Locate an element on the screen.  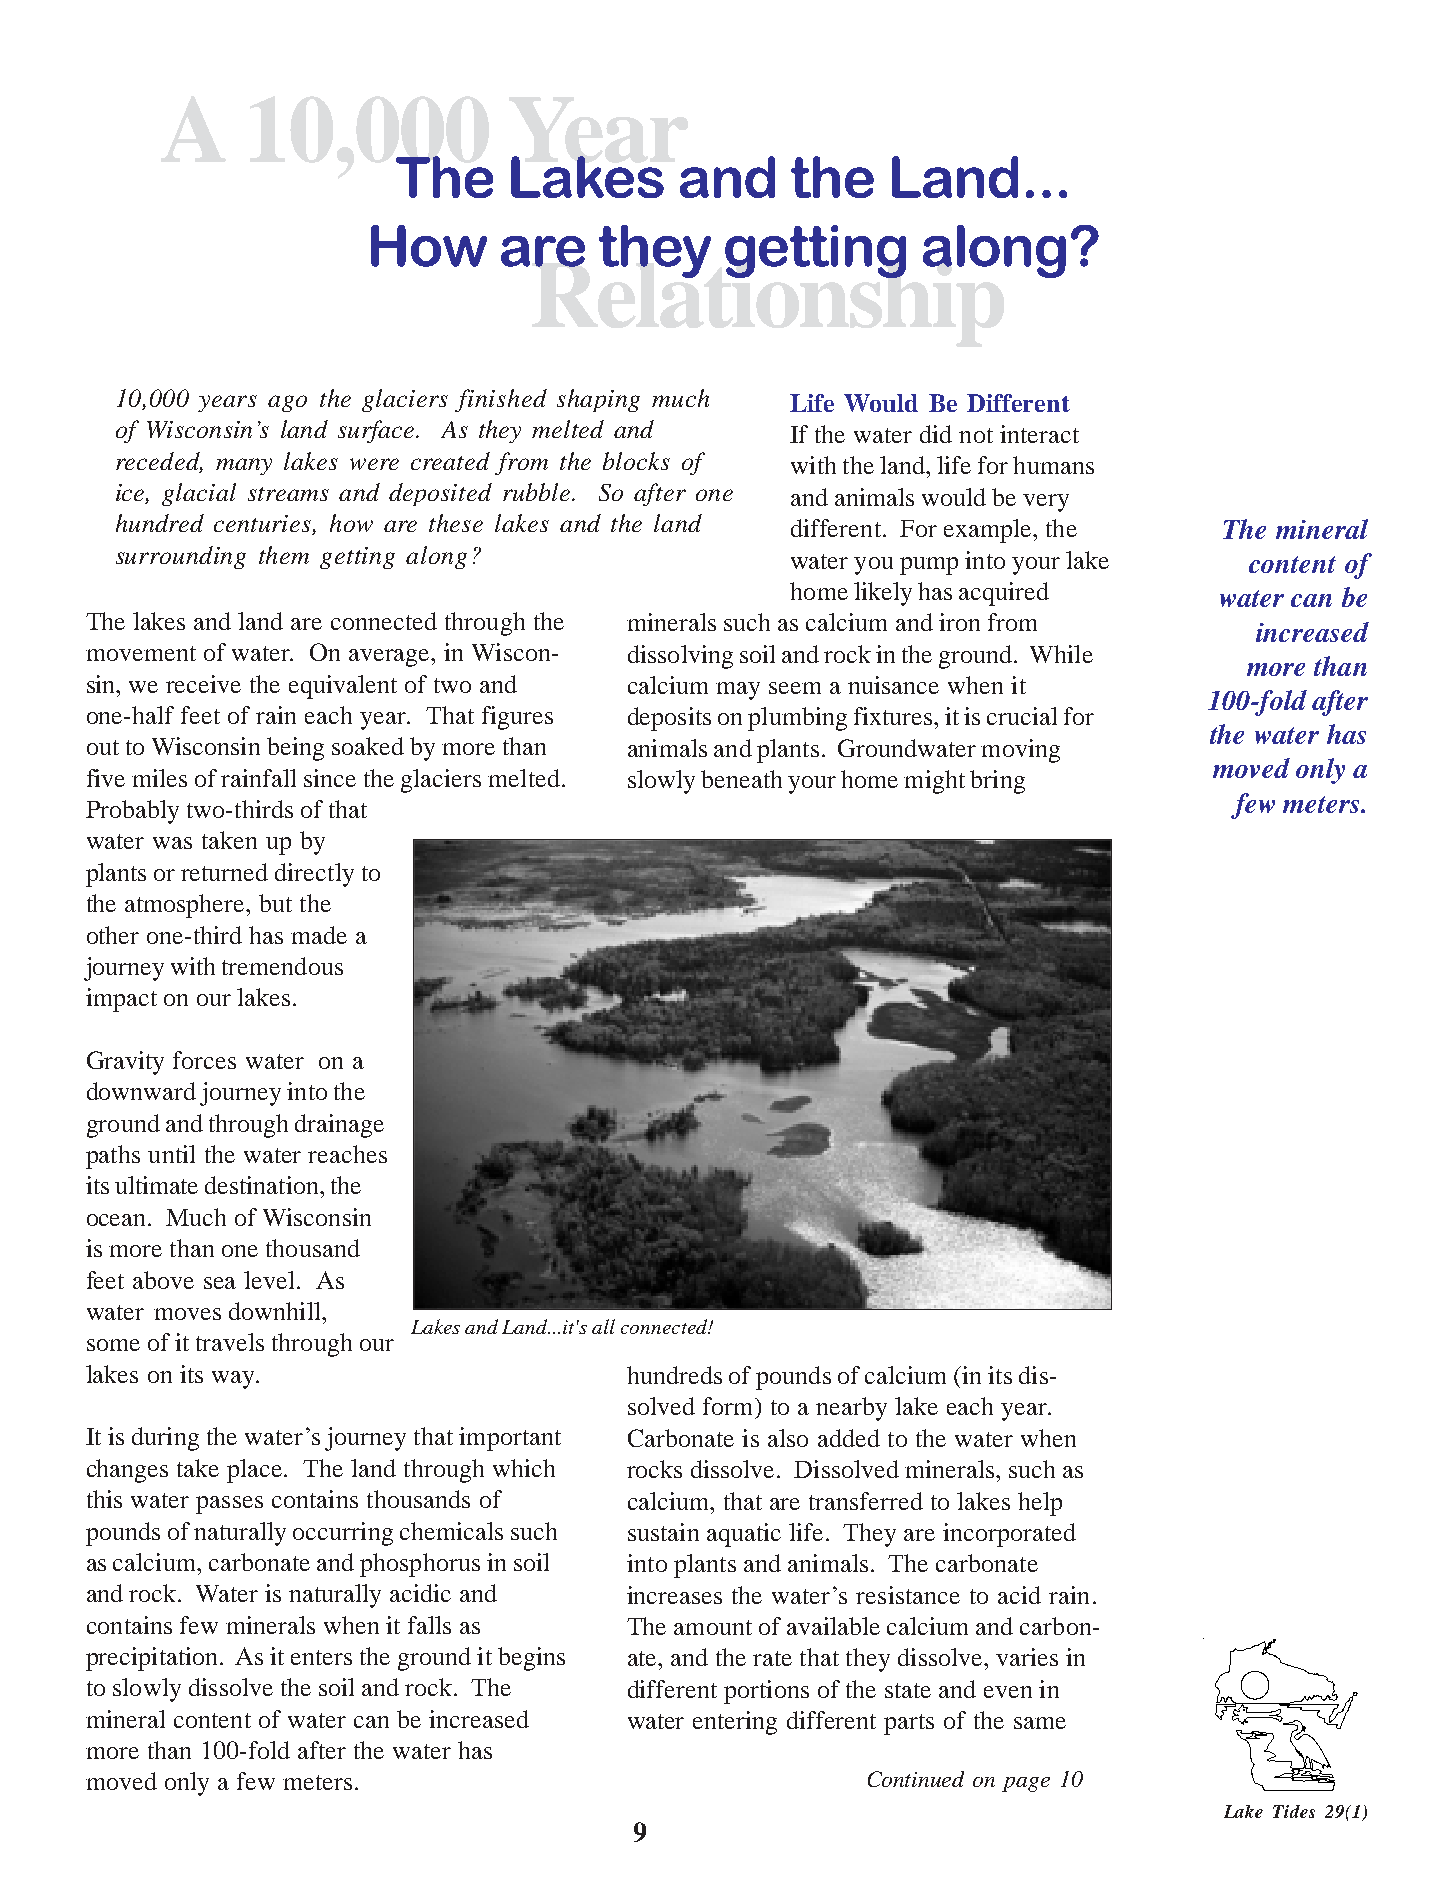
humans is located at coordinates (1053, 465).
